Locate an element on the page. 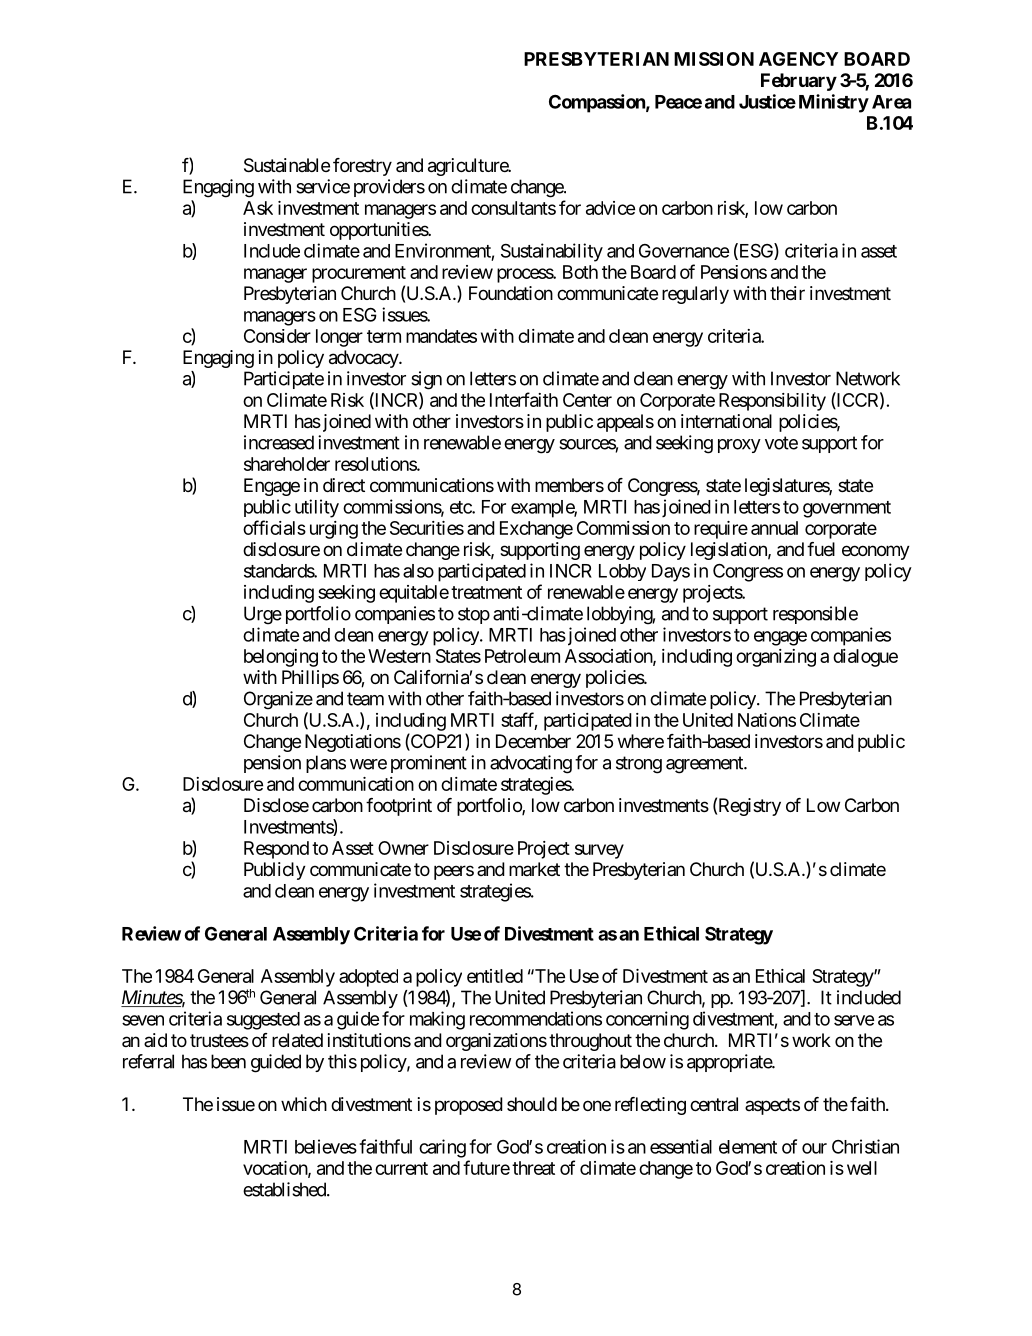 The width and height of the document is (1032, 1336). Responsibility is located at coordinates (772, 402).
